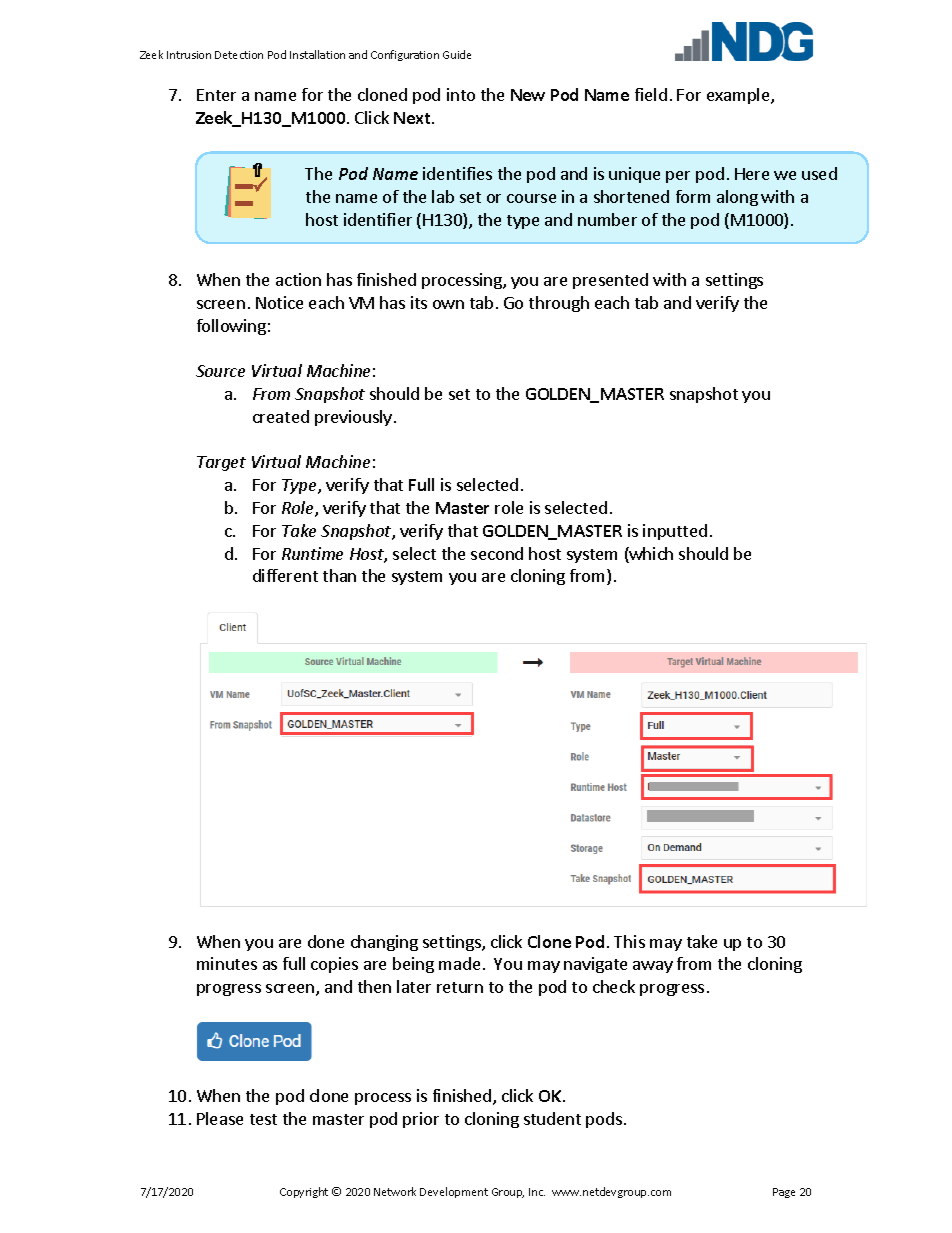 The width and height of the screenshot is (952, 1233). Describe the element at coordinates (459, 963) in the screenshot. I see `made` at that location.
